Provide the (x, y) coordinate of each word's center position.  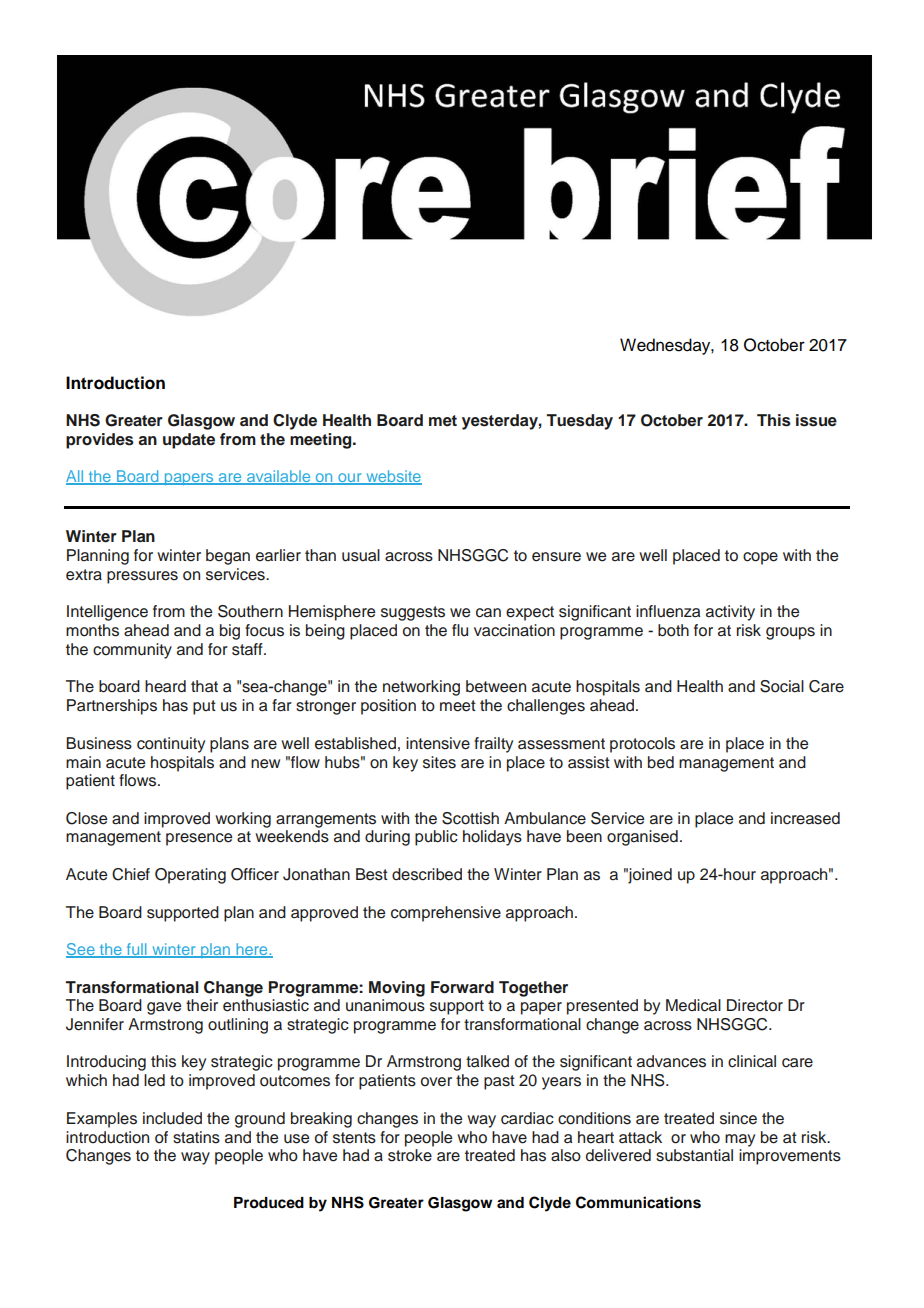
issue (816, 420)
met (443, 421)
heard (165, 686)
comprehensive (446, 914)
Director (755, 1005)
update (189, 441)
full (136, 950)
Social (782, 686)
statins (196, 1137)
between (496, 686)
